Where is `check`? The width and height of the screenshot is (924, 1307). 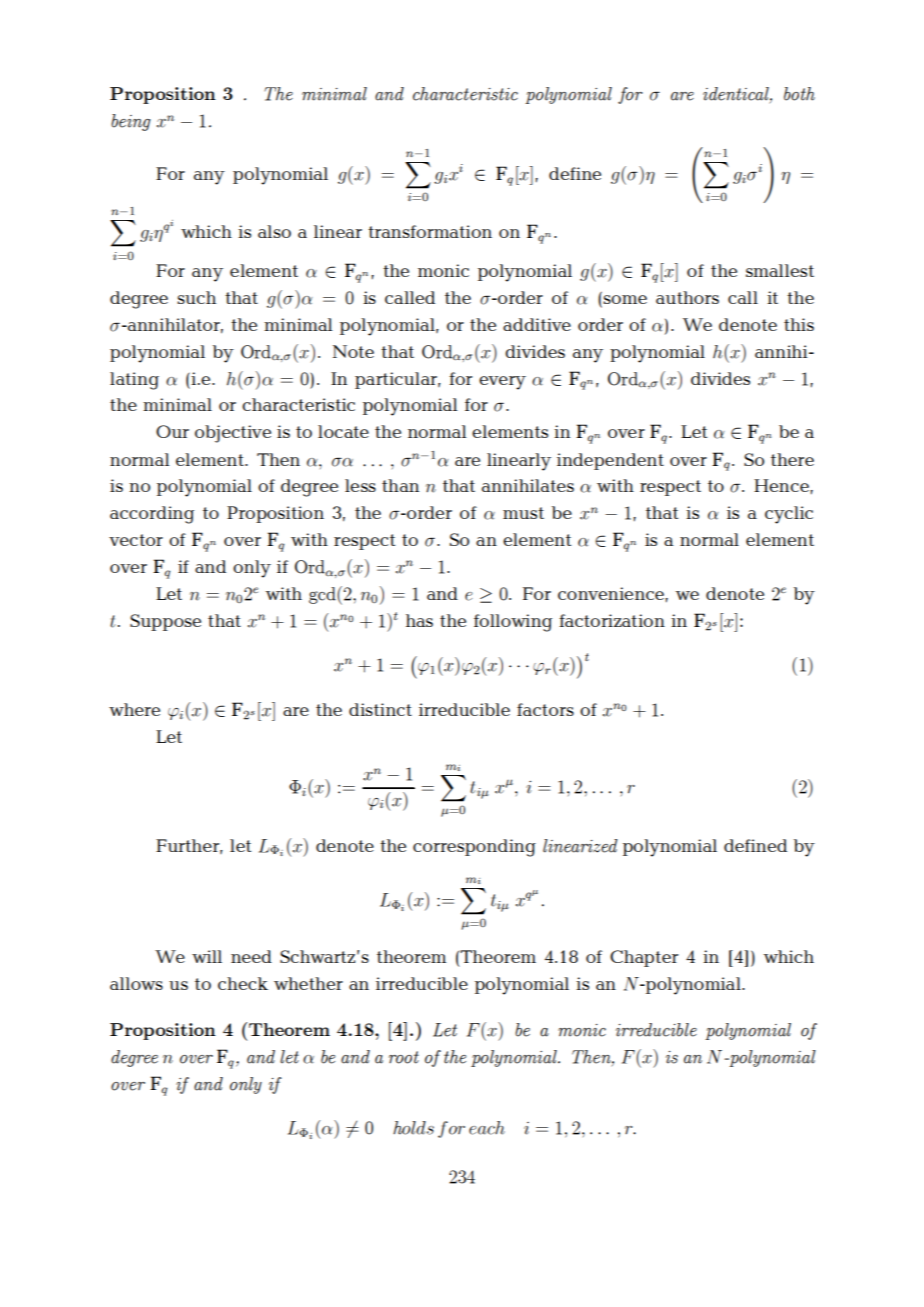
check is located at coordinates (243, 983).
